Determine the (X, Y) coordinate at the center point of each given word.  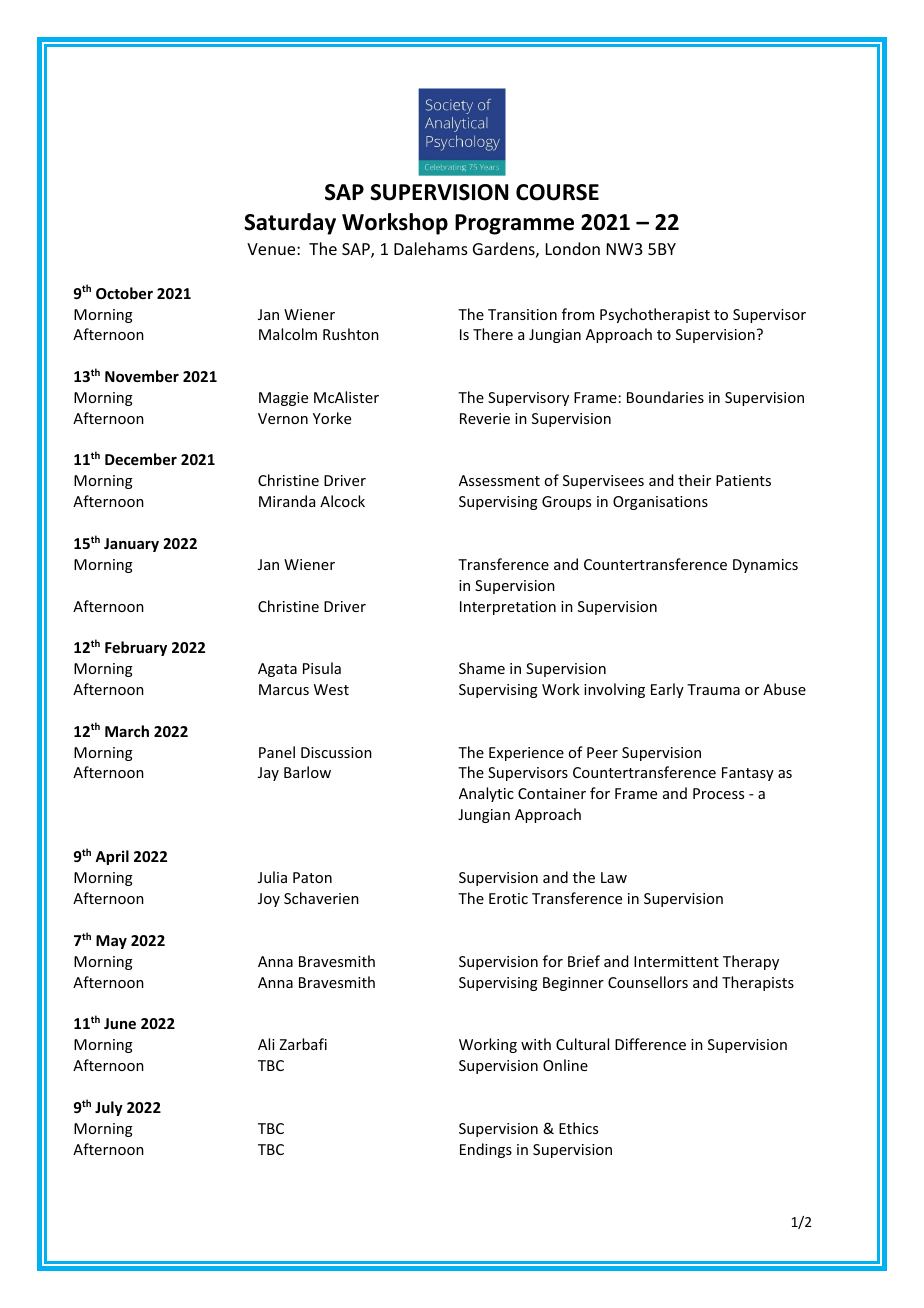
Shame (482, 668)
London (573, 248)
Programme (514, 224)
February (136, 648)
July (109, 1108)
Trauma (713, 689)
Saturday (290, 224)
